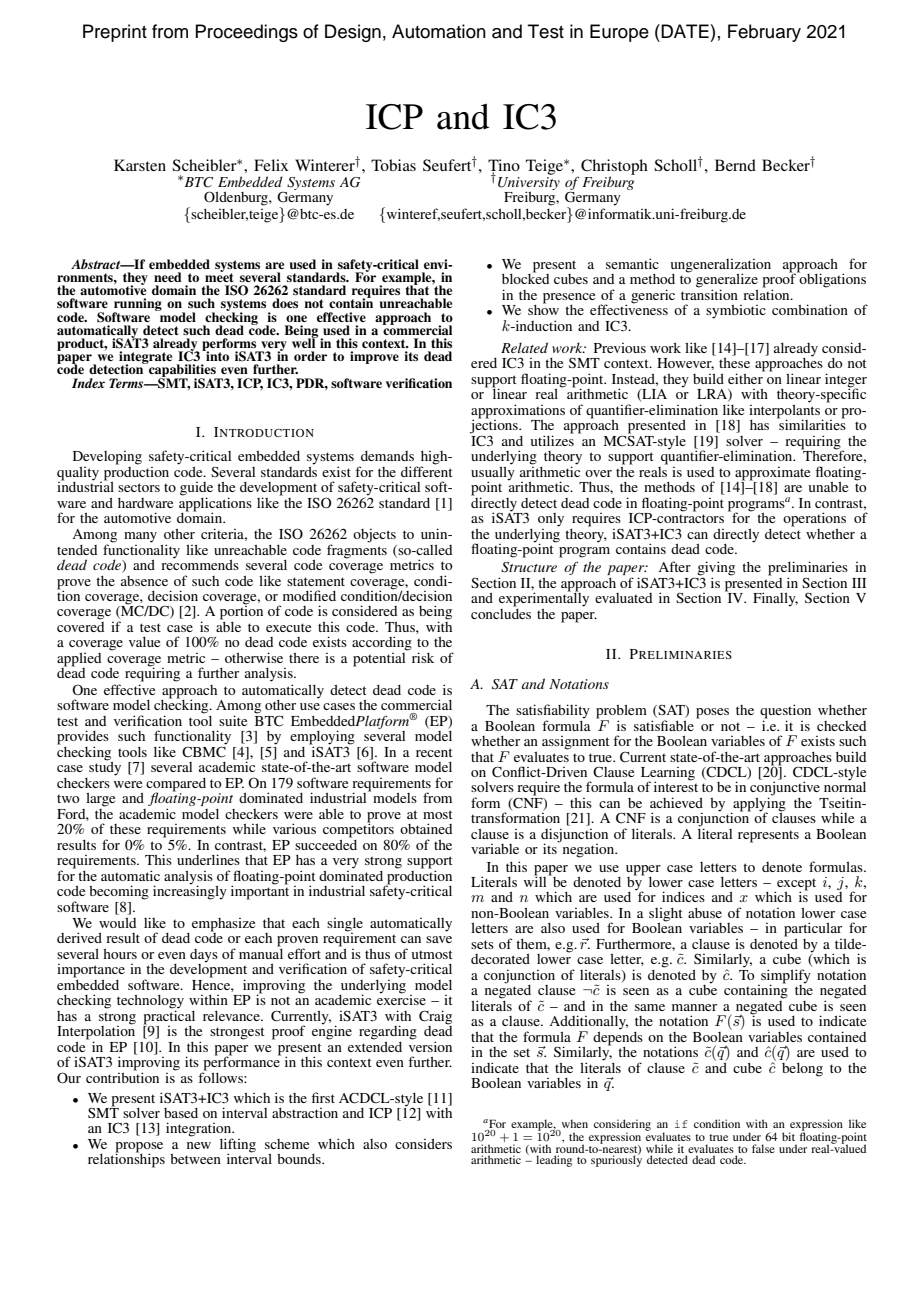 This document has height=1308, width=924. Describe the element at coordinates (107, 458) in the document. I see `Developing` at that location.
